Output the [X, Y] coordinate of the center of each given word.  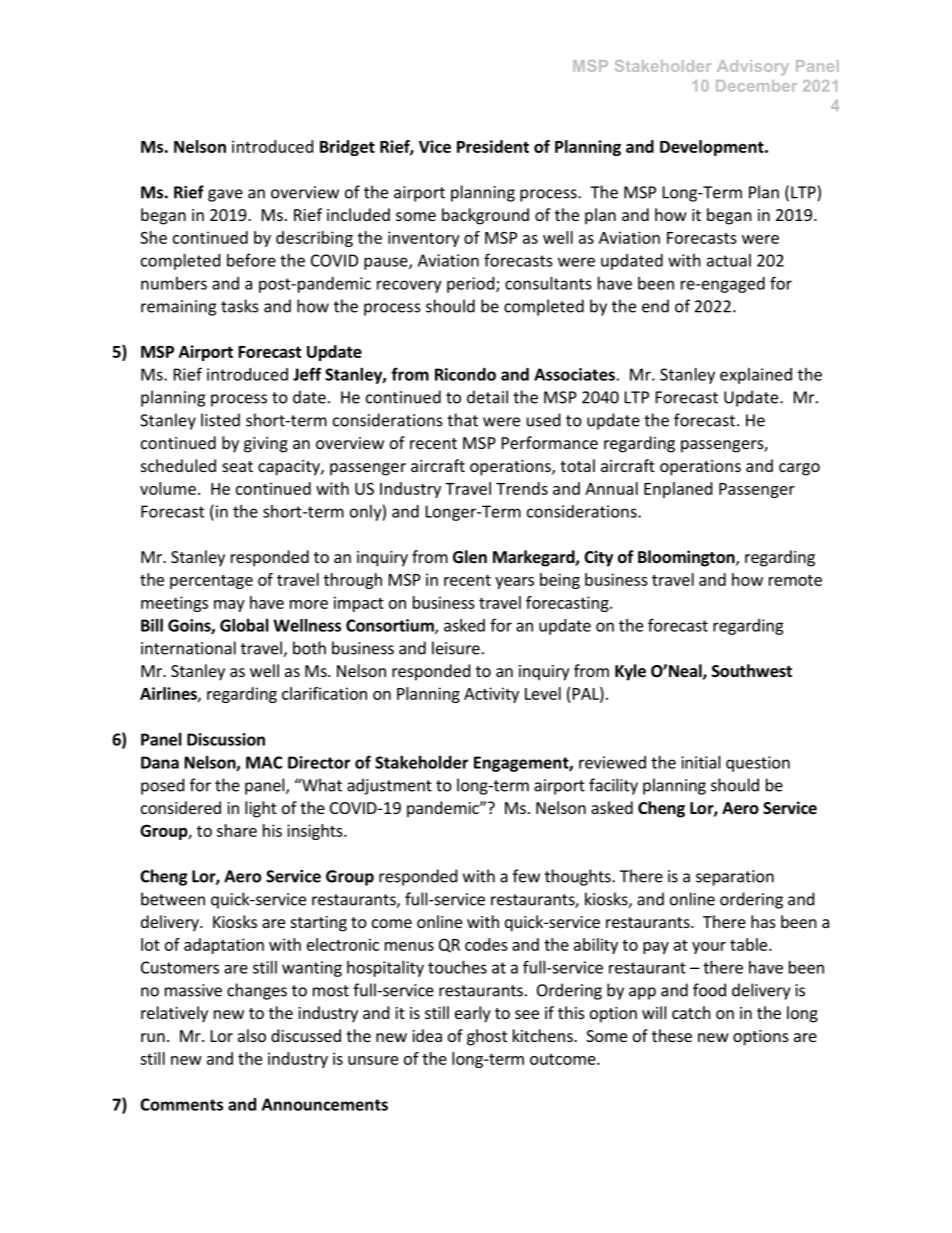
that [462, 420]
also [252, 1035]
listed [220, 420]
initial [700, 762]
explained [756, 376]
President [493, 146]
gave [225, 195]
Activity [491, 695]
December [756, 86]
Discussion [226, 739]
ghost [487, 1037]
